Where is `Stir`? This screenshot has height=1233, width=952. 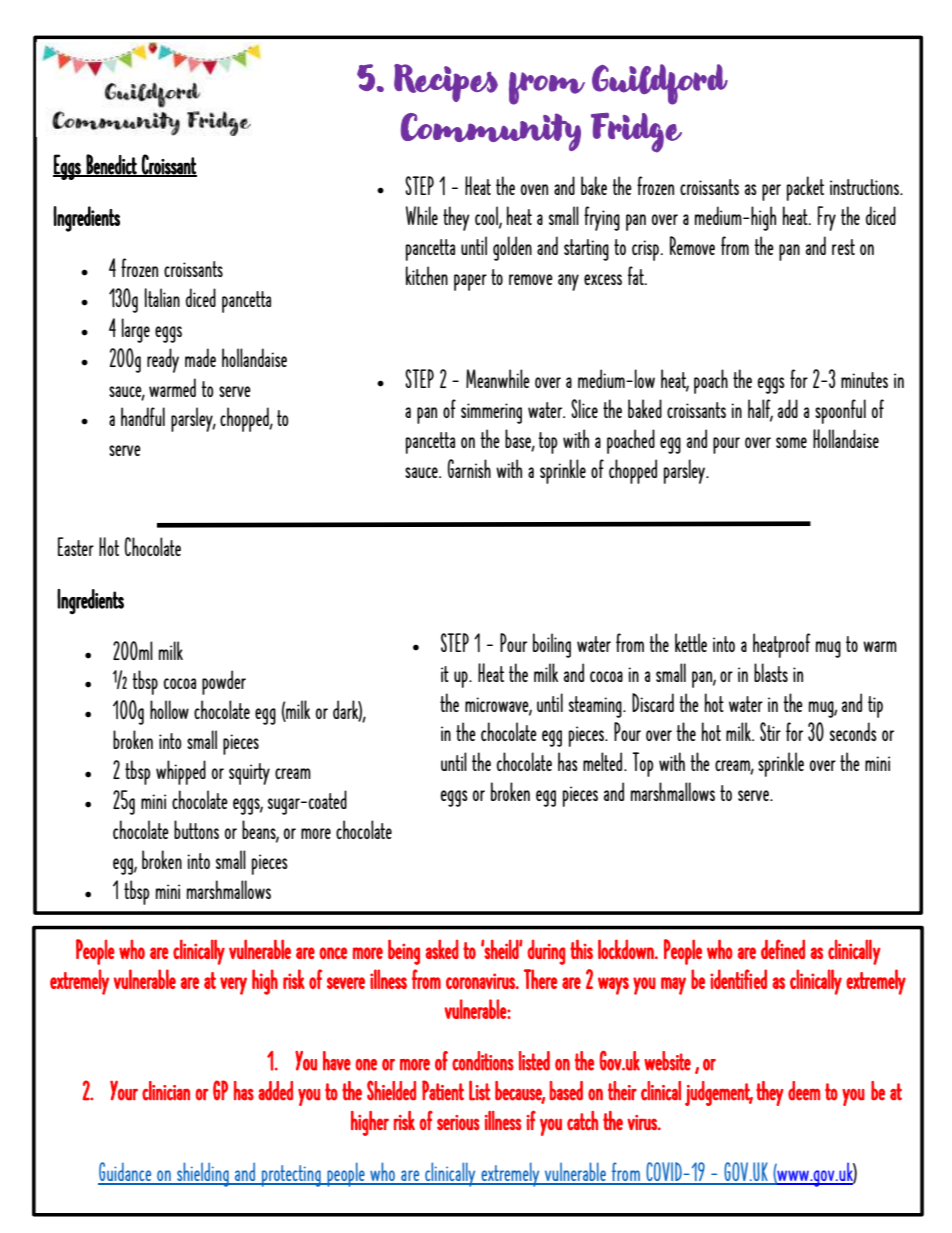 Stir is located at coordinates (770, 731).
